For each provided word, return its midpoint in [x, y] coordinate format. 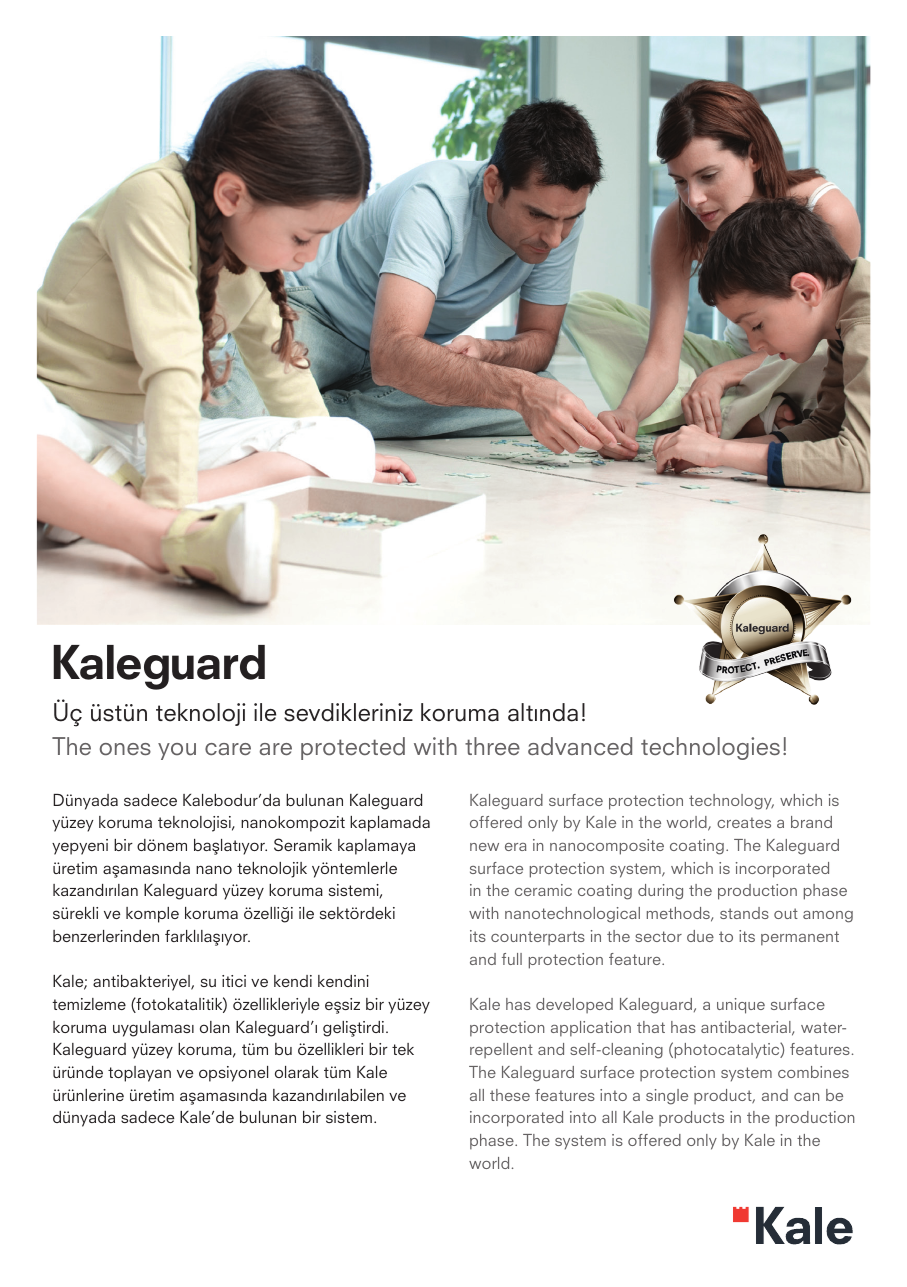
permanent [800, 938]
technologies [710, 748]
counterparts [538, 938]
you [177, 751]
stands [744, 913]
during [660, 892]
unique [741, 1006]
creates [744, 822]
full [512, 959]
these [510, 1095]
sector [658, 936]
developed [574, 1005]
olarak [297, 1072]
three [492, 746]
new [484, 847]
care [228, 749]
